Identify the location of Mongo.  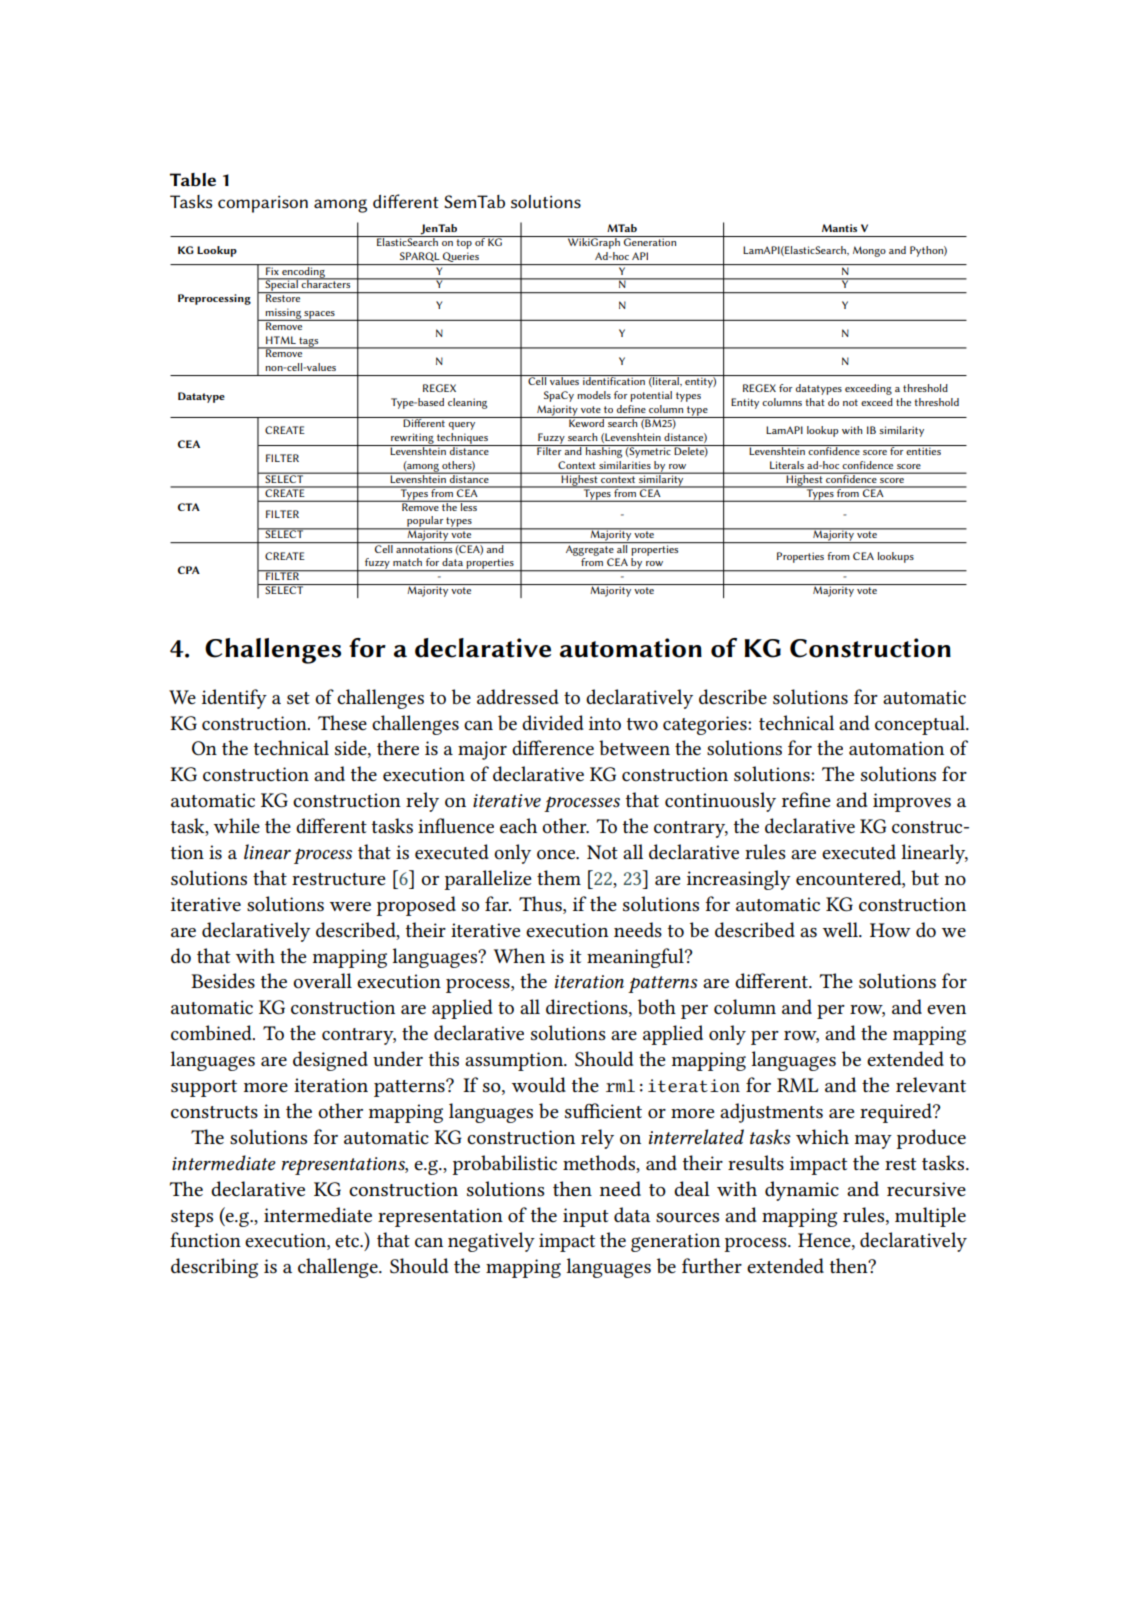
(869, 251).
